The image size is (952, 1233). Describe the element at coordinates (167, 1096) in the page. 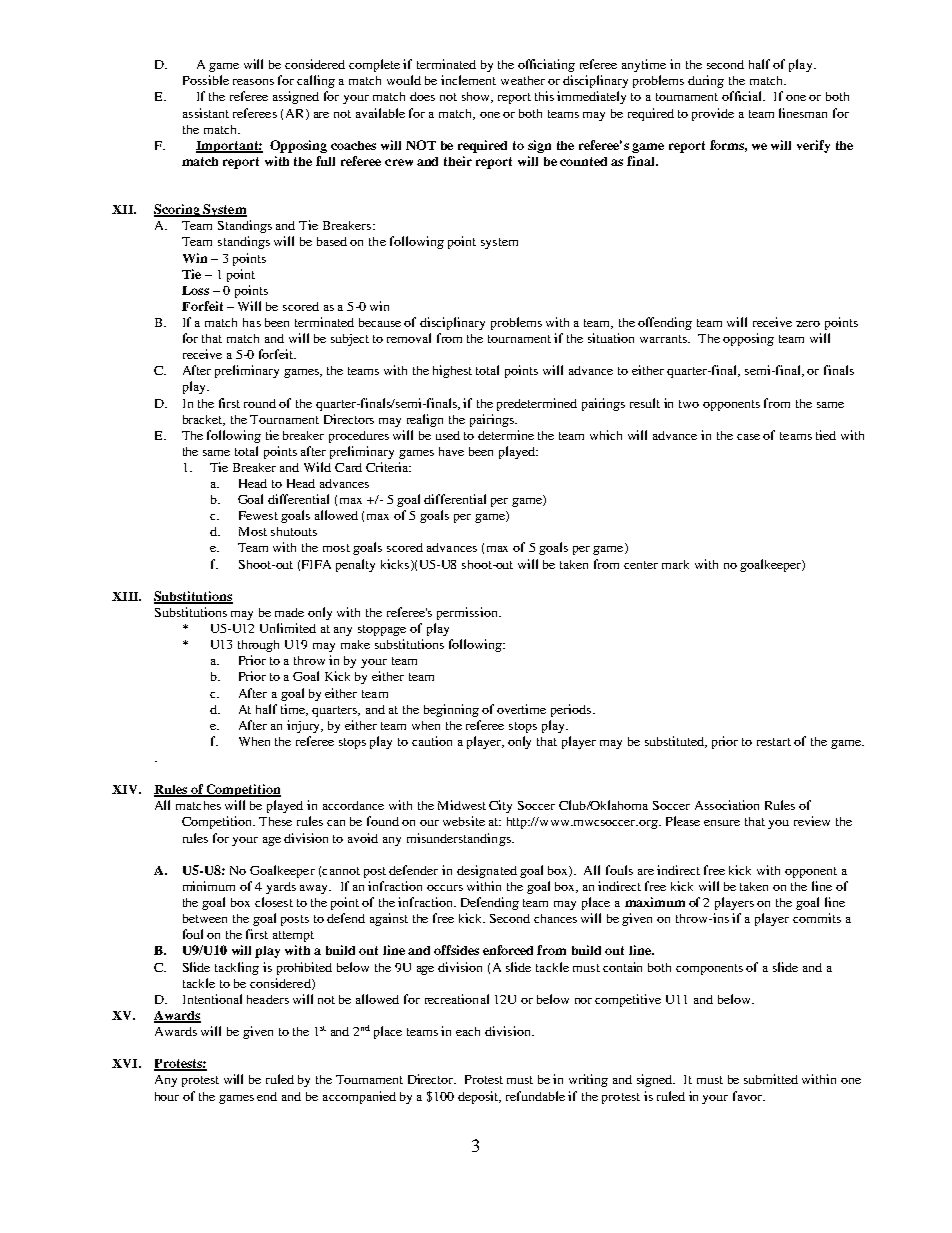

I see `hour` at that location.
